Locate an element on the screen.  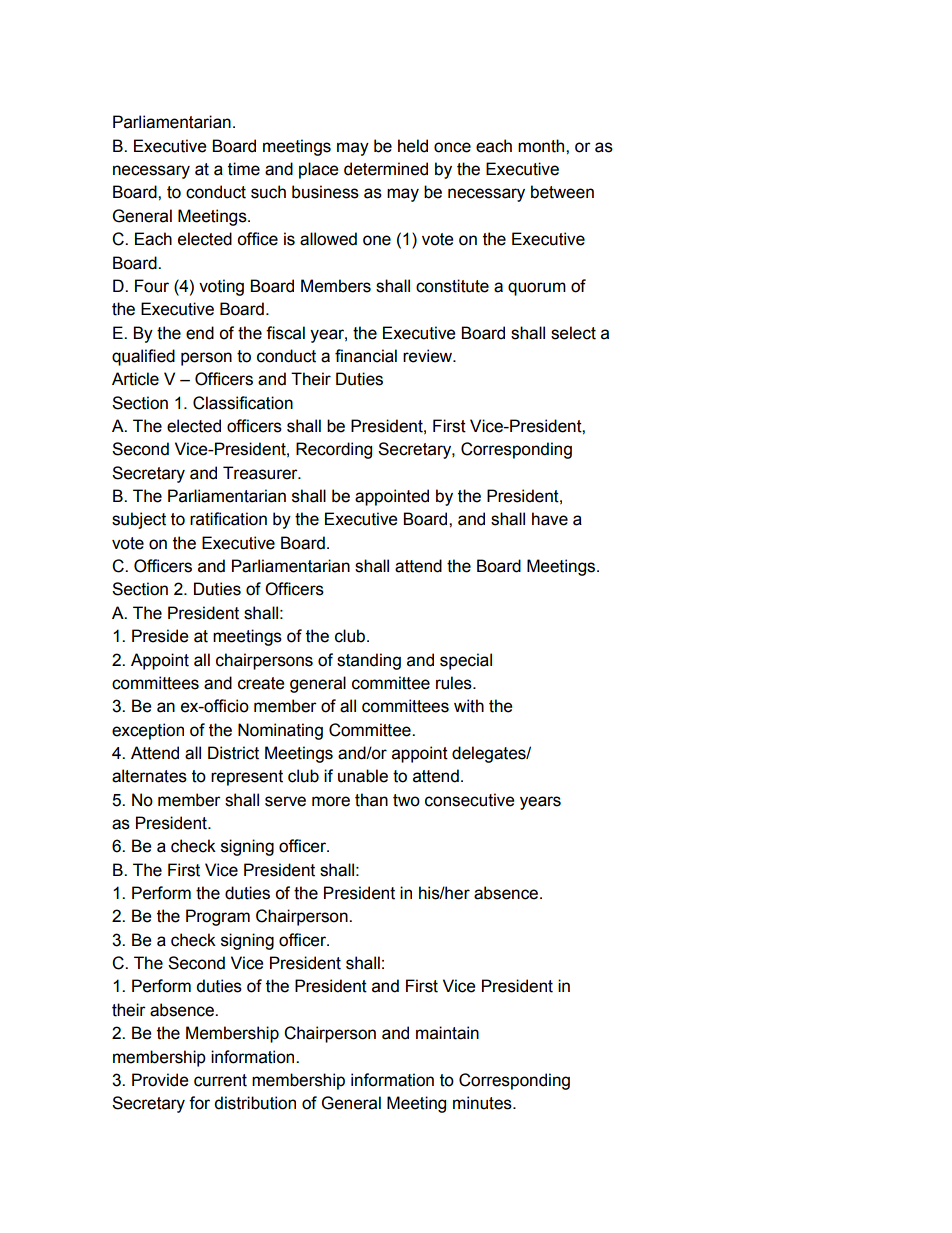
time is located at coordinates (244, 169).
